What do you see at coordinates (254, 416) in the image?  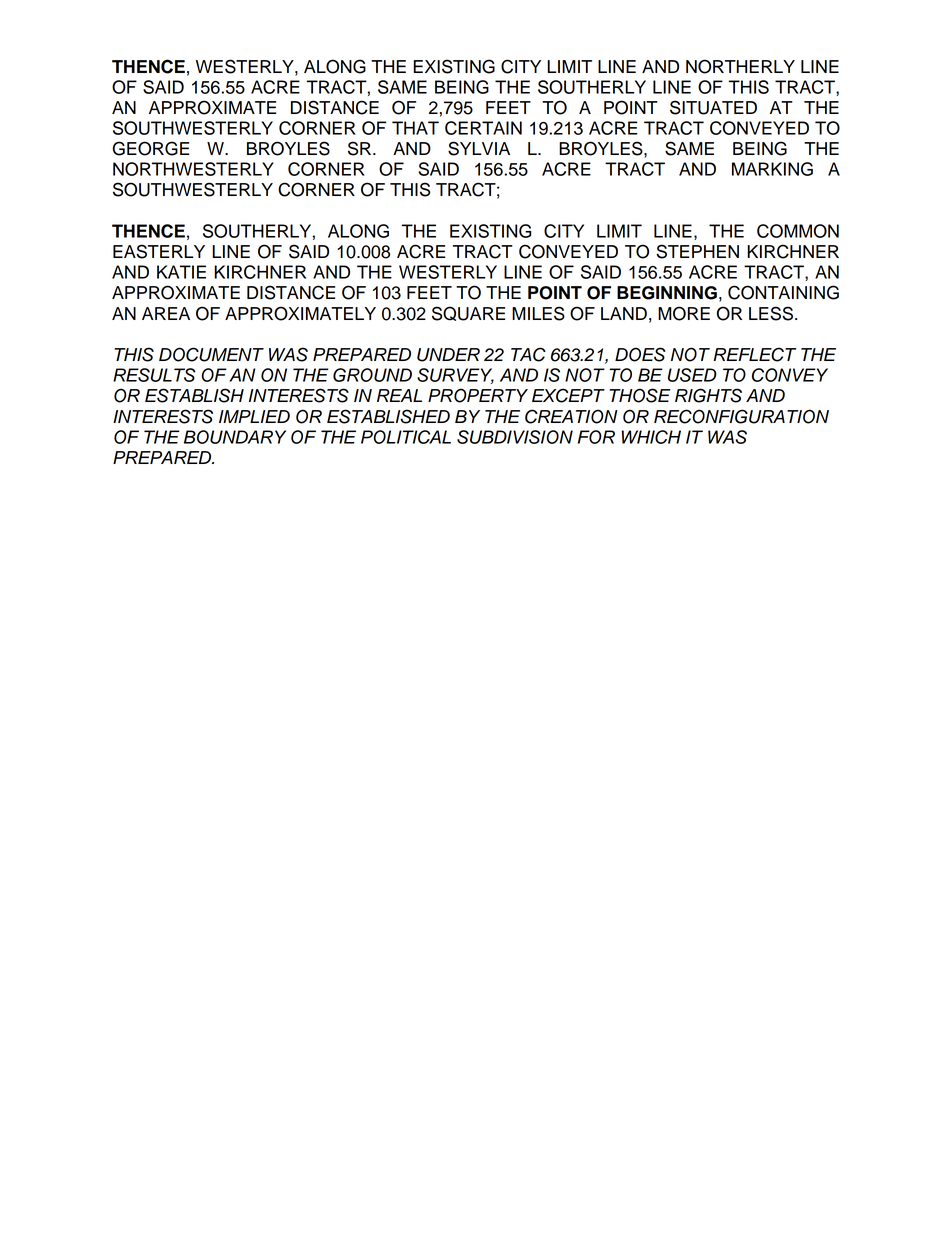 I see `IMPLIED` at bounding box center [254, 416].
